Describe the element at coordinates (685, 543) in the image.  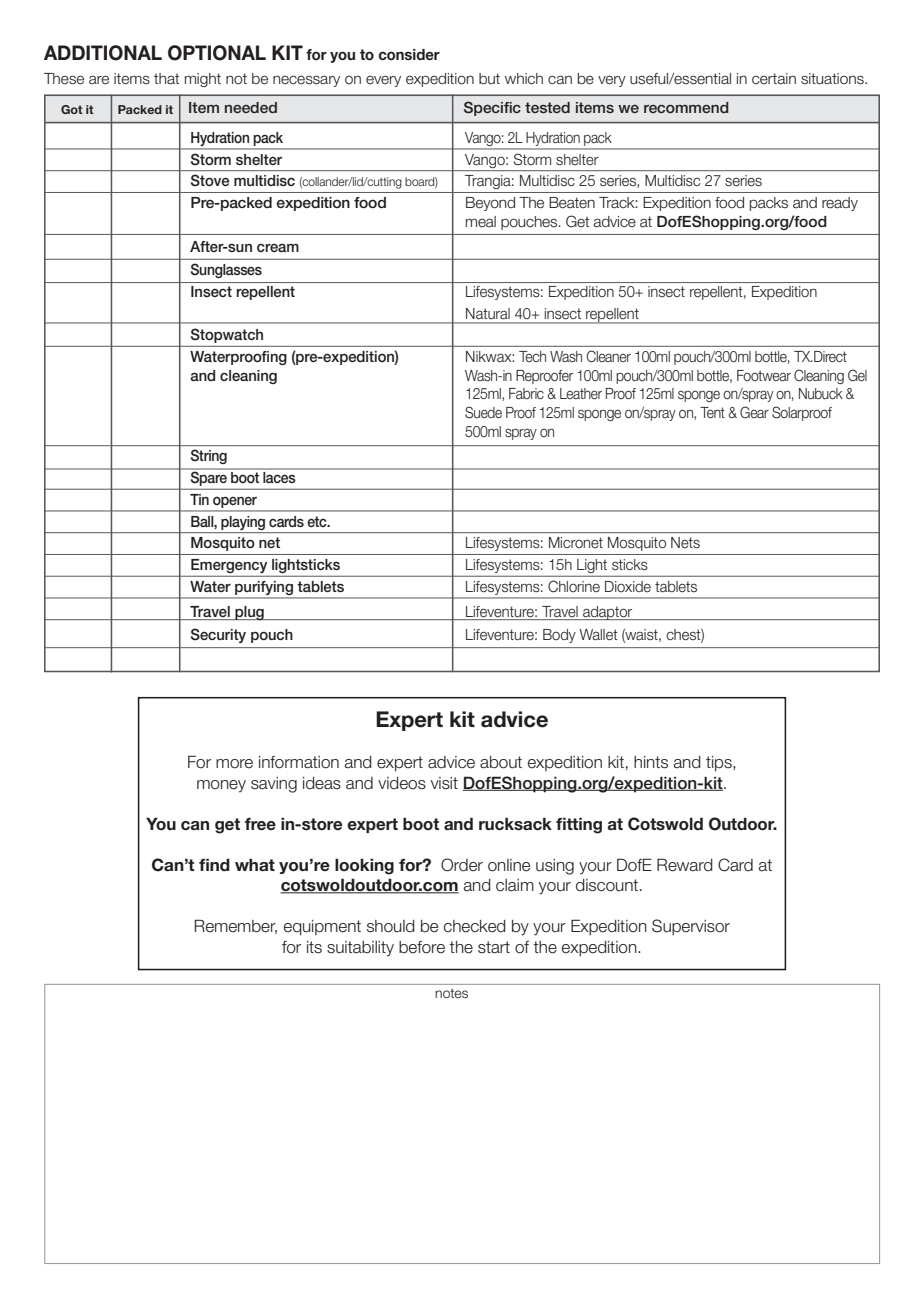
I see `Nets` at that location.
